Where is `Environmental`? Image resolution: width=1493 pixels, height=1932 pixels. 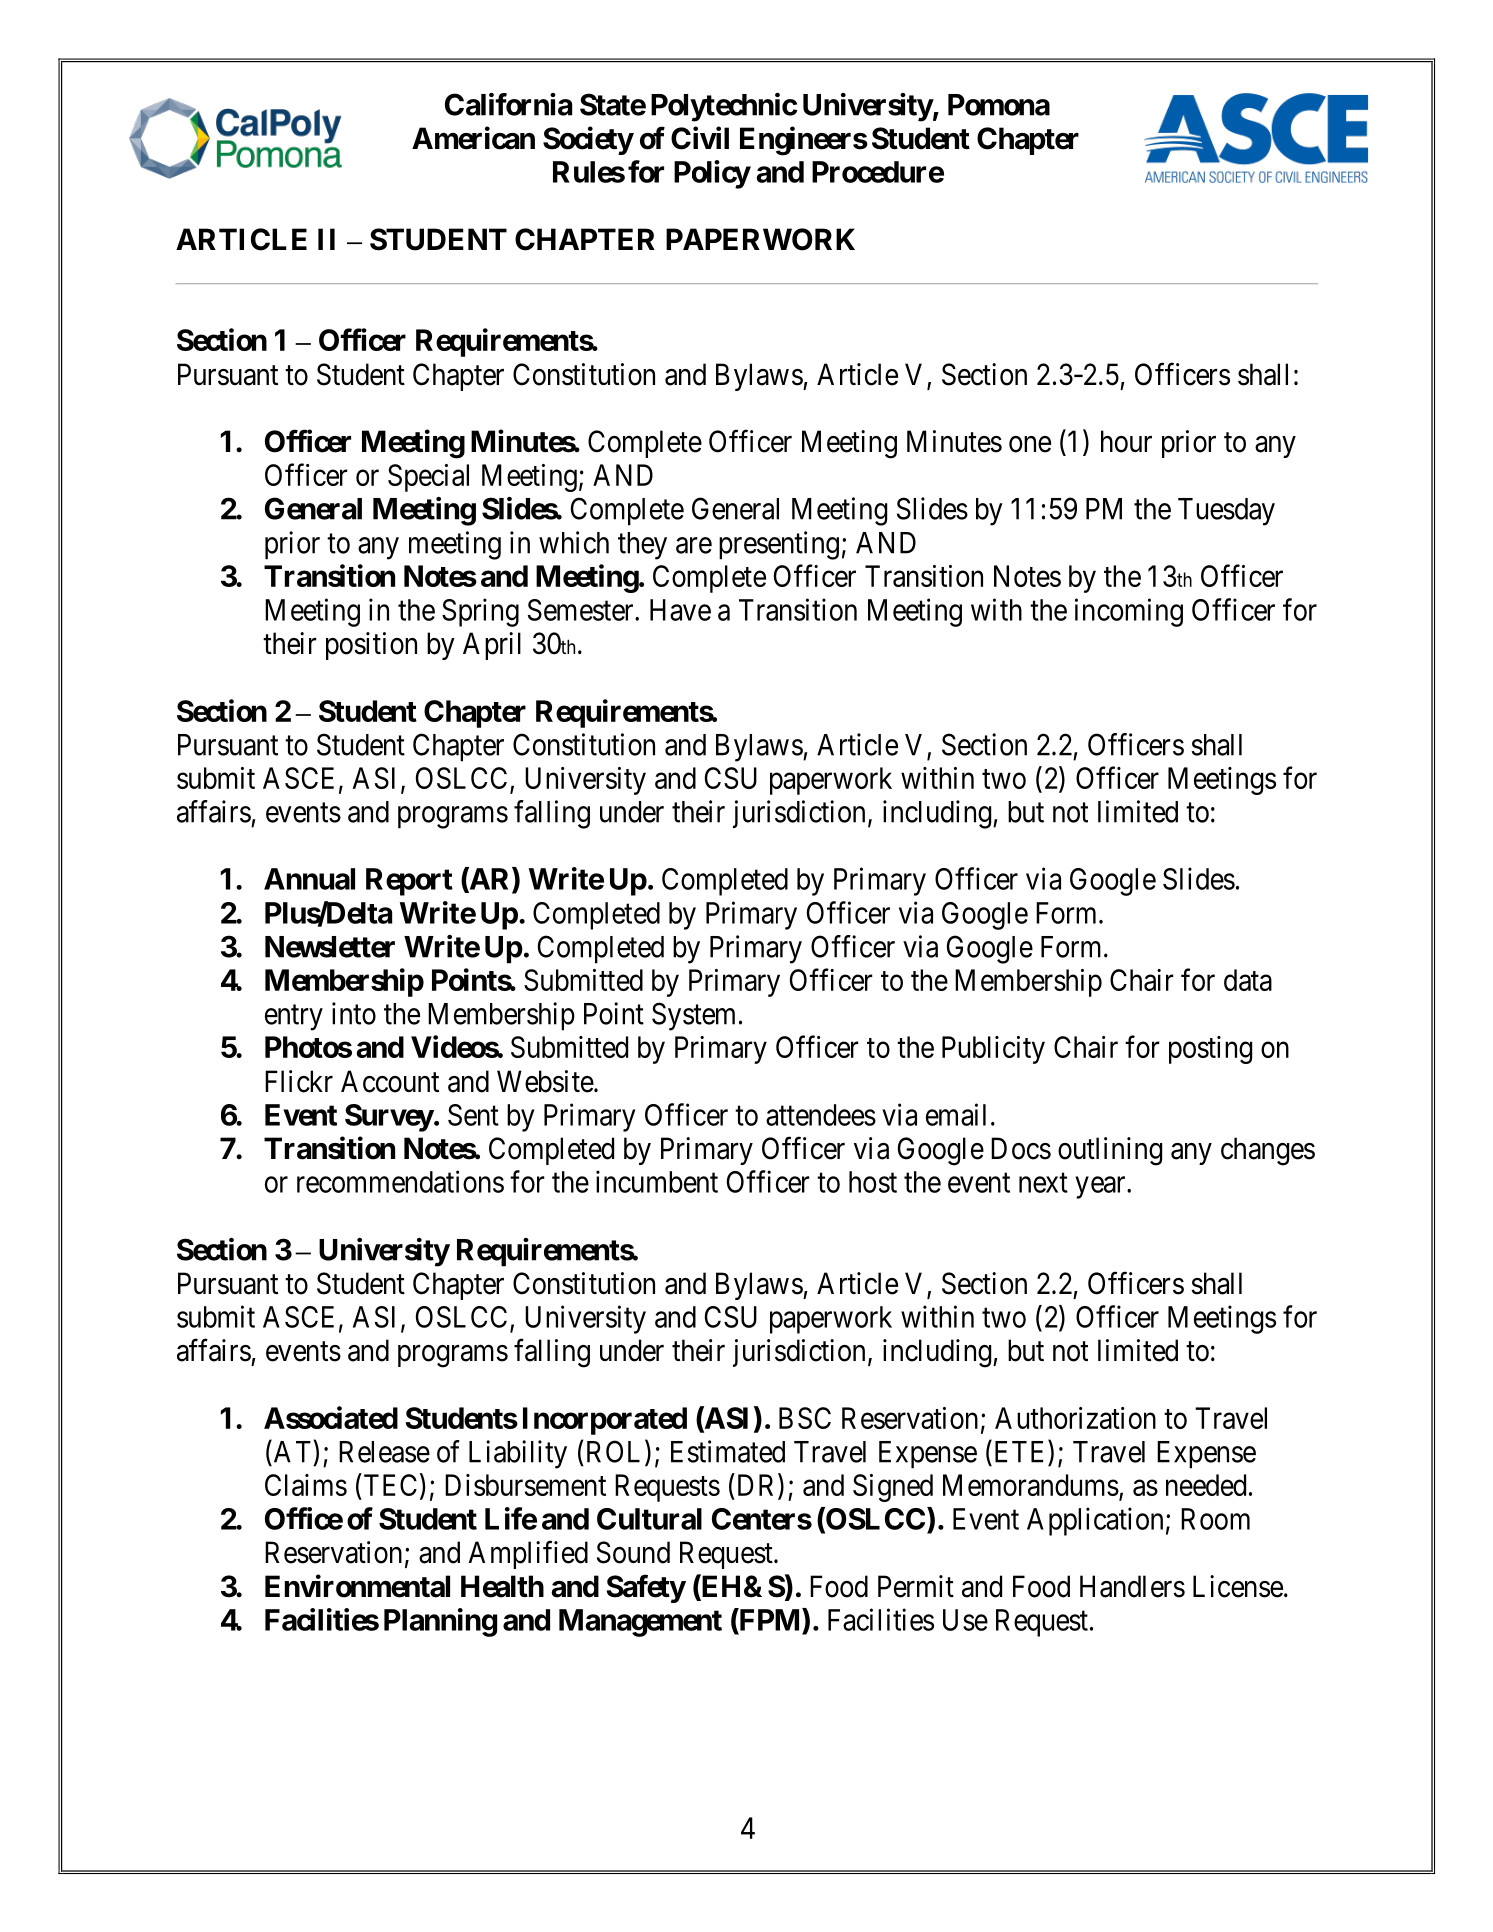 Environmental is located at coordinates (357, 1586).
